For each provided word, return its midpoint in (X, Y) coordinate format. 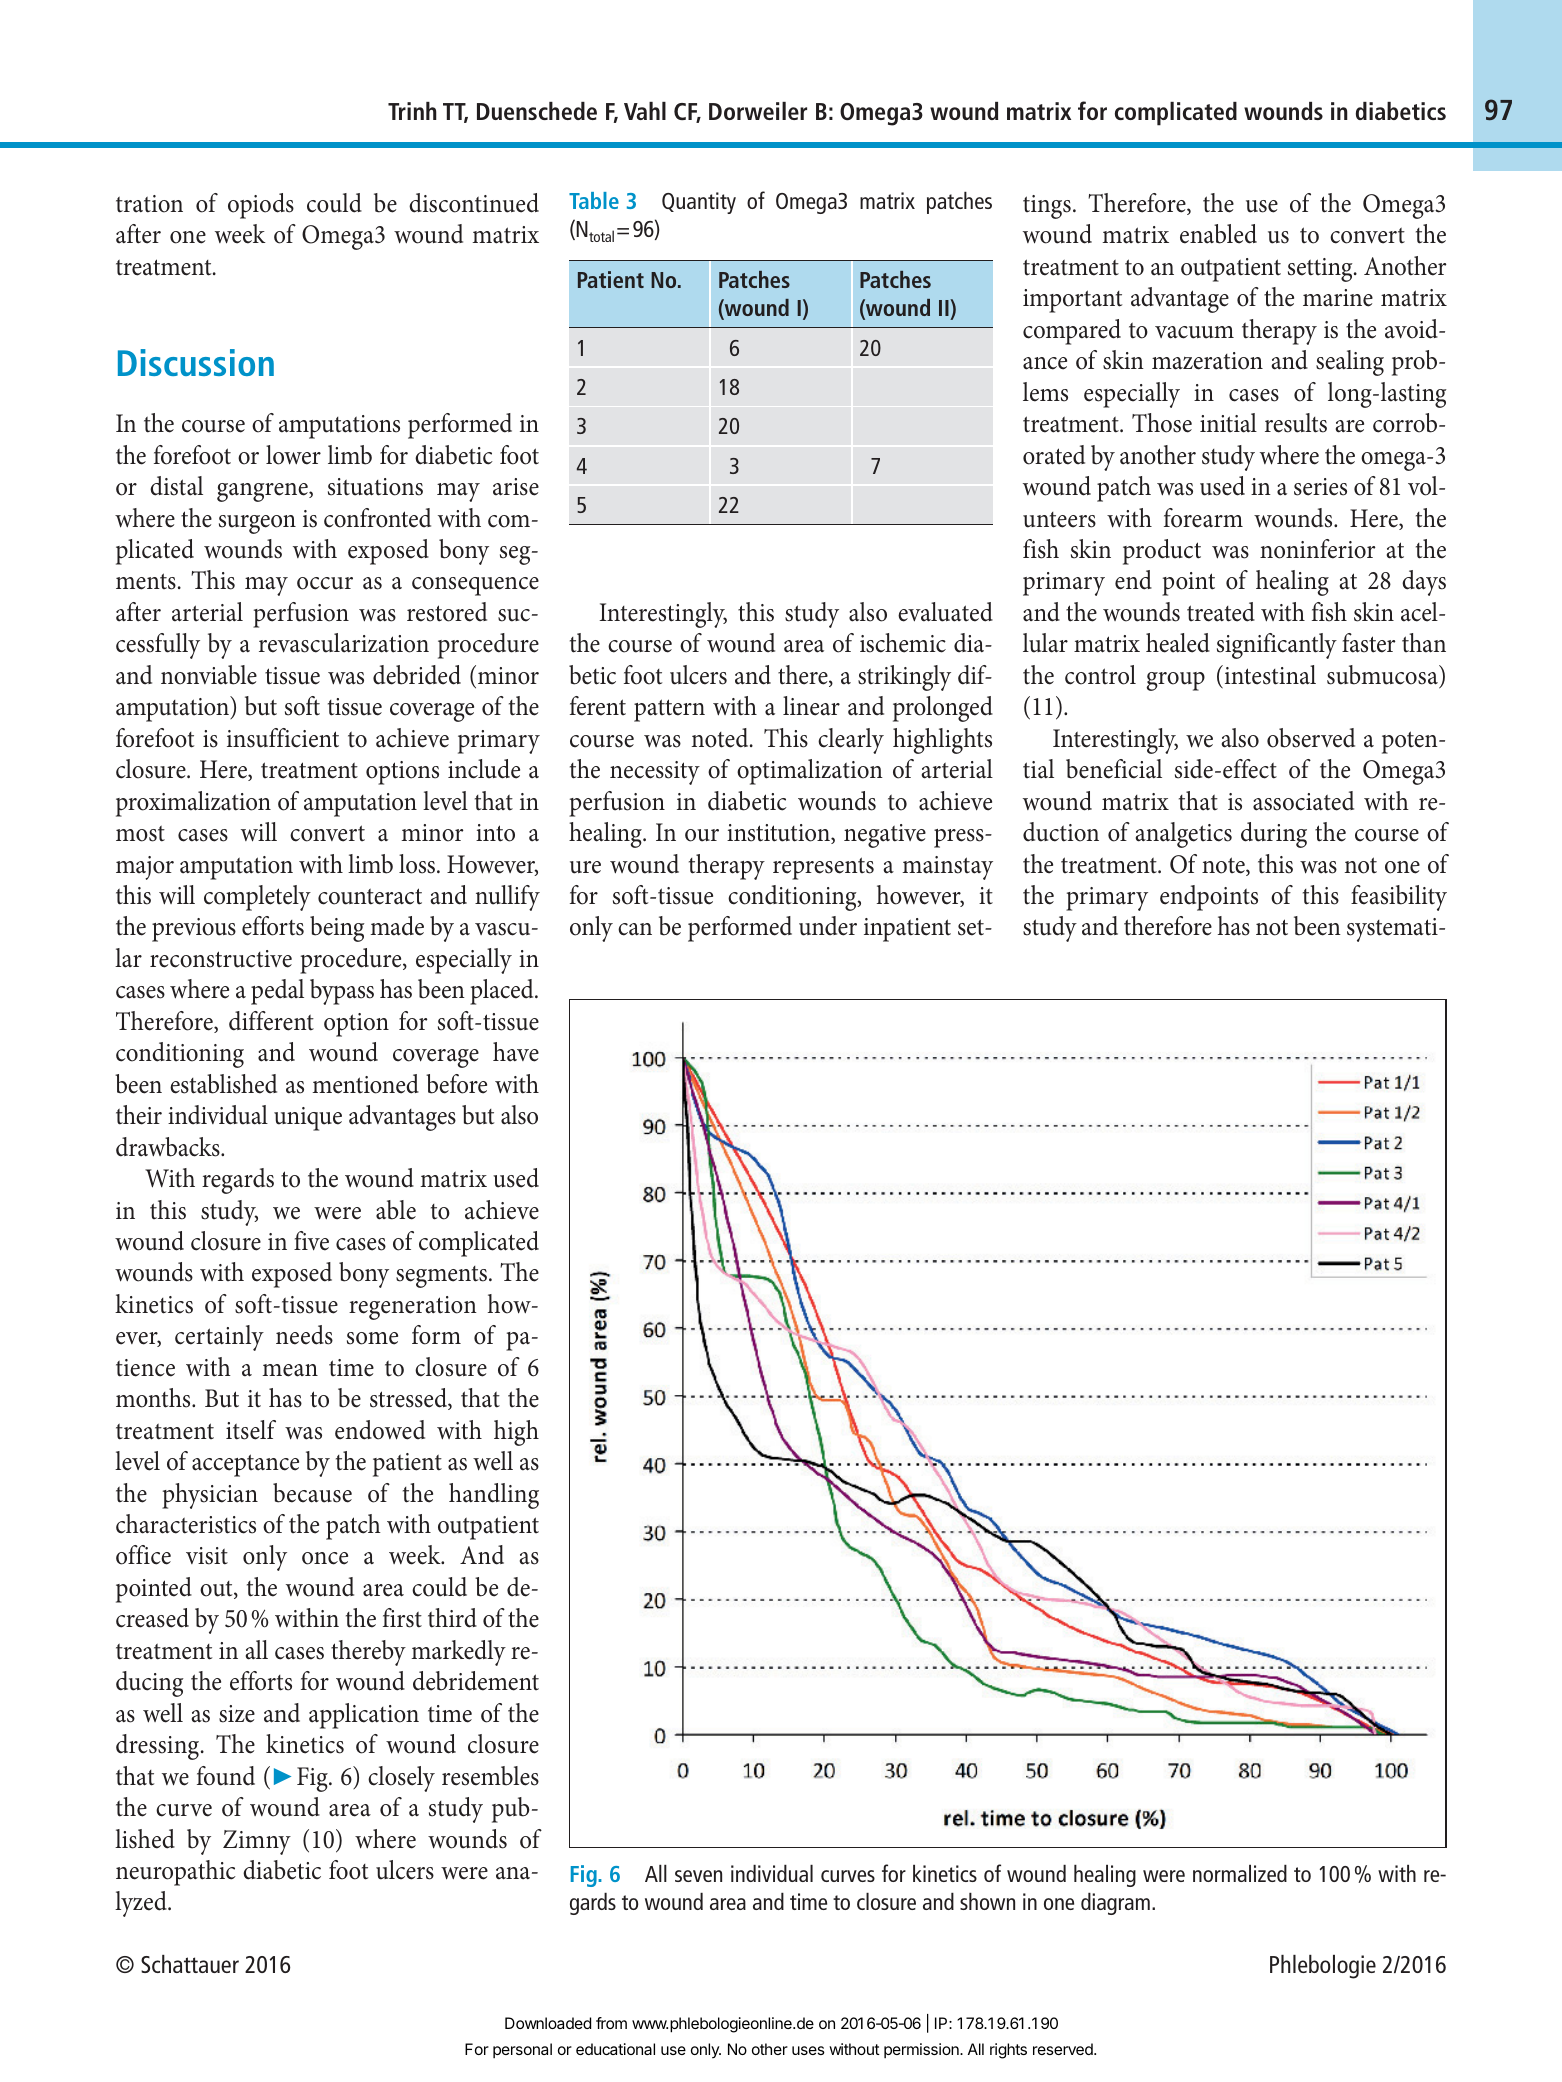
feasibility (1399, 898)
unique (308, 1119)
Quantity (699, 203)
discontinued (474, 203)
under (828, 926)
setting (1321, 270)
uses (808, 2050)
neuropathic (176, 1873)
